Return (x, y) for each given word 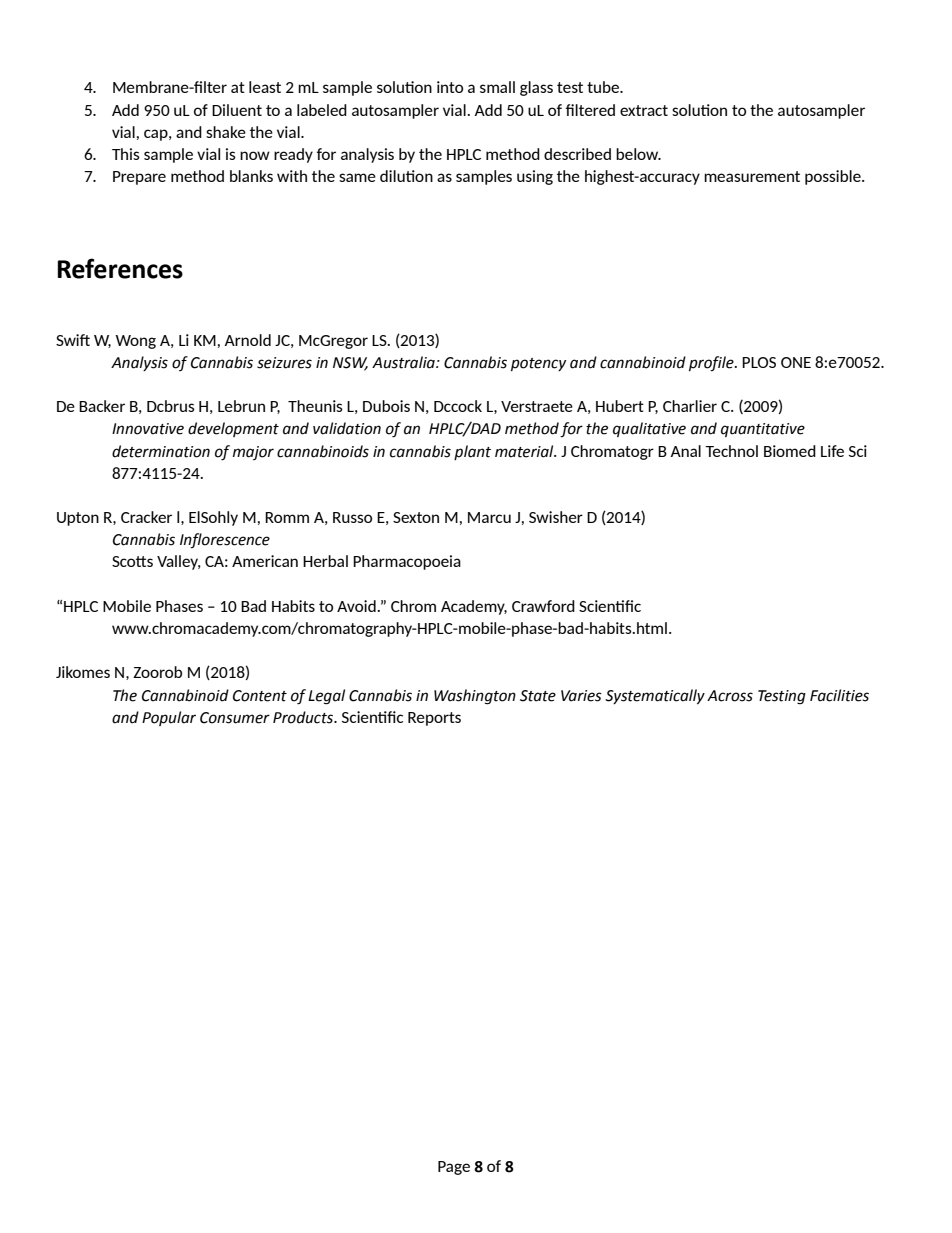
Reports (434, 719)
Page (454, 1168)
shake (226, 132)
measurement (752, 176)
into (450, 87)
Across (730, 696)
